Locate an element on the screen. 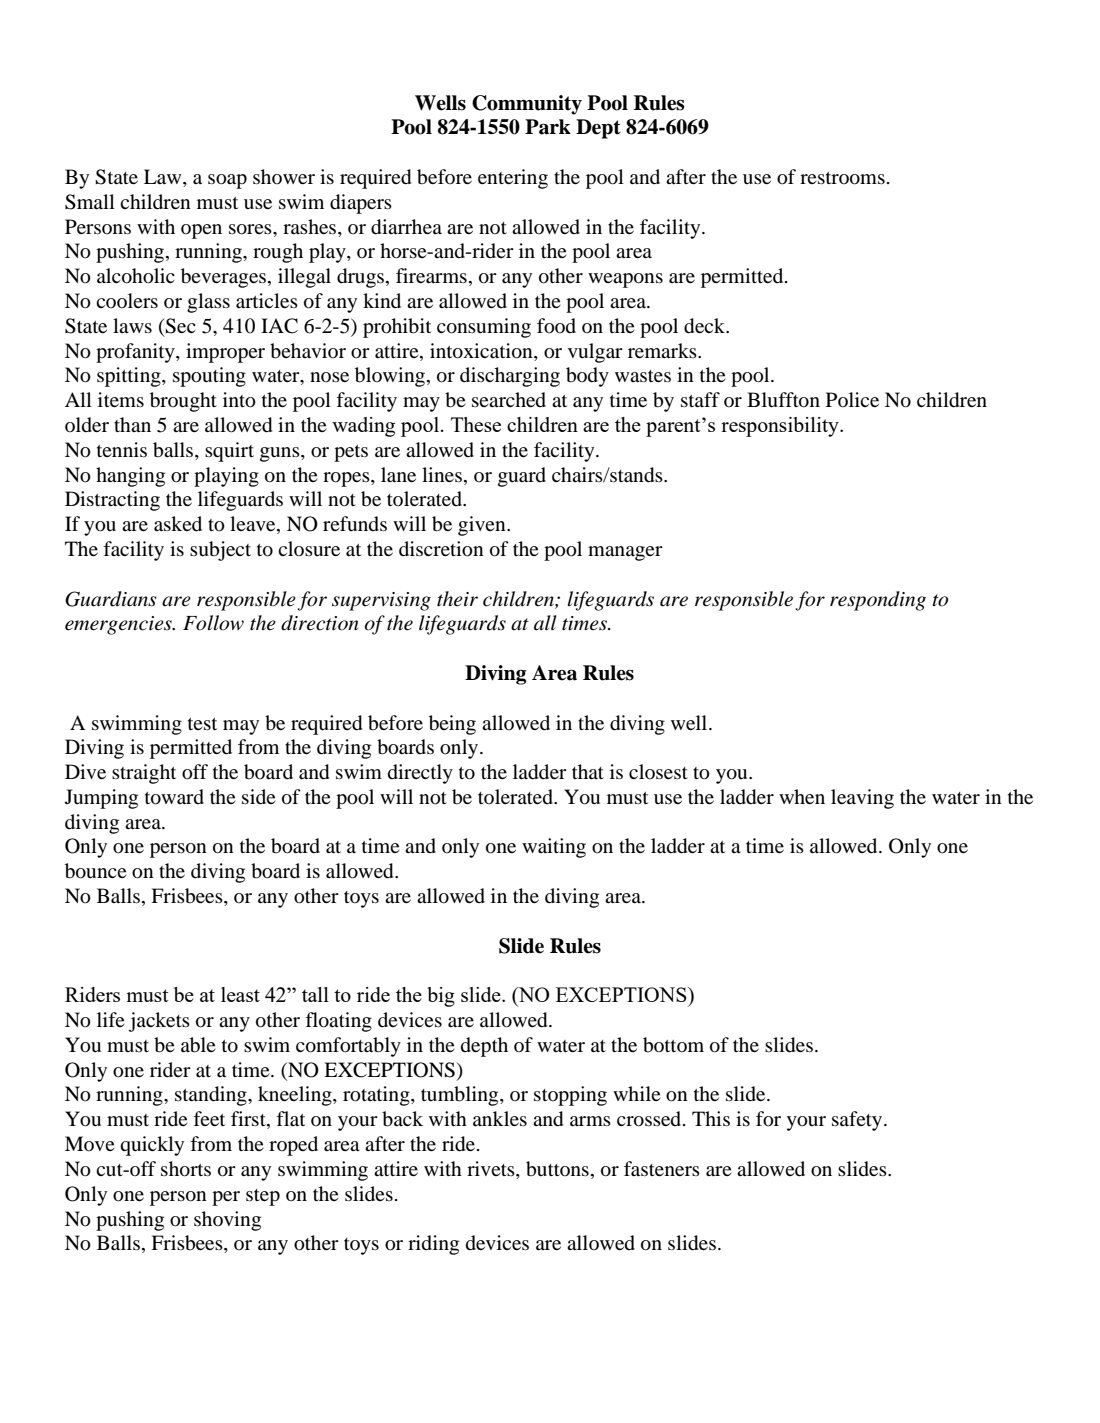  when is located at coordinates (802, 796).
